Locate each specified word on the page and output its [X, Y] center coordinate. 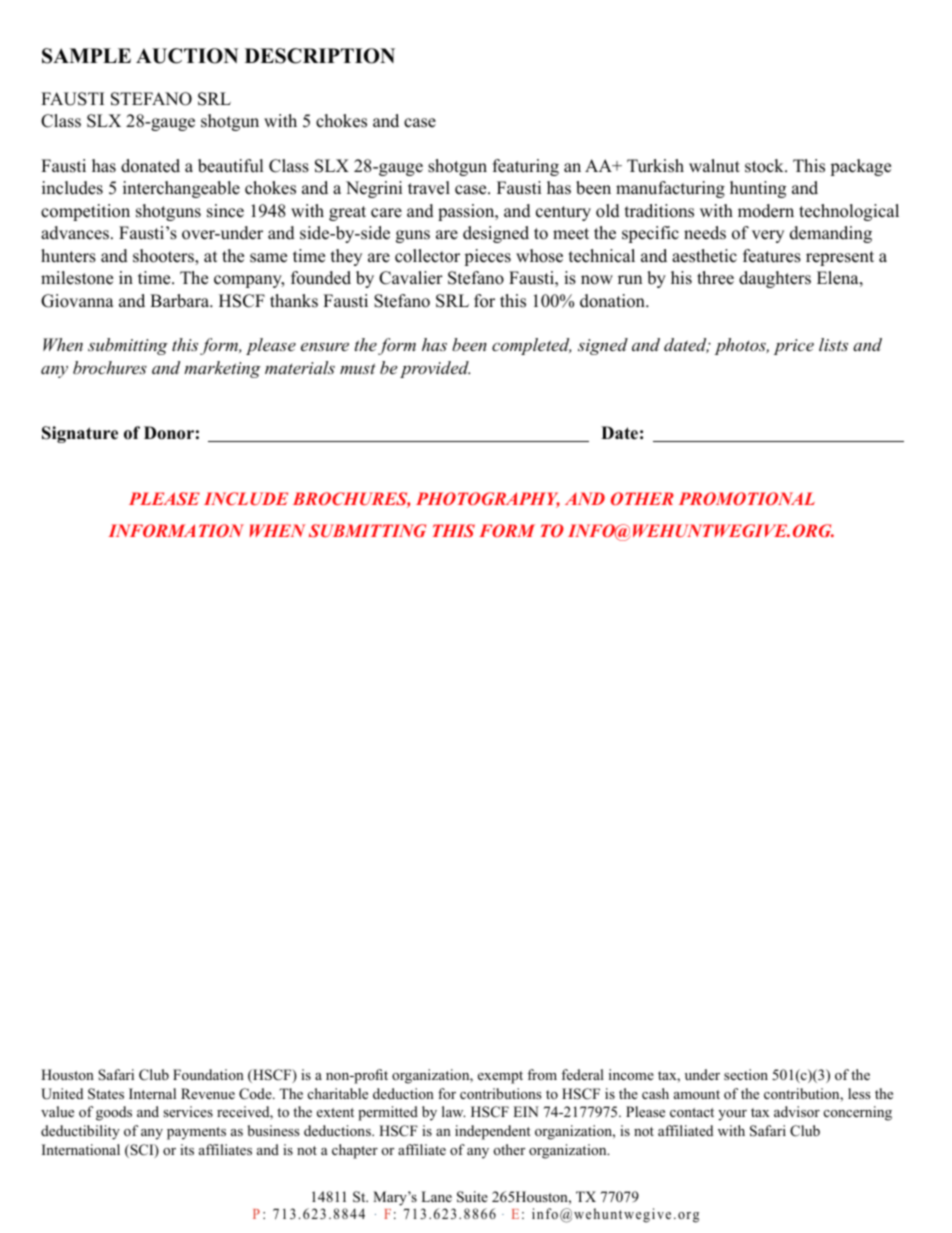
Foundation [208, 1074]
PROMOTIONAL [747, 498]
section [746, 1074]
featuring [526, 167]
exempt [500, 1077]
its [187, 1149]
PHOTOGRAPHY [488, 500]
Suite [472, 1197]
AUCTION [187, 56]
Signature [80, 434]
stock [765, 166]
